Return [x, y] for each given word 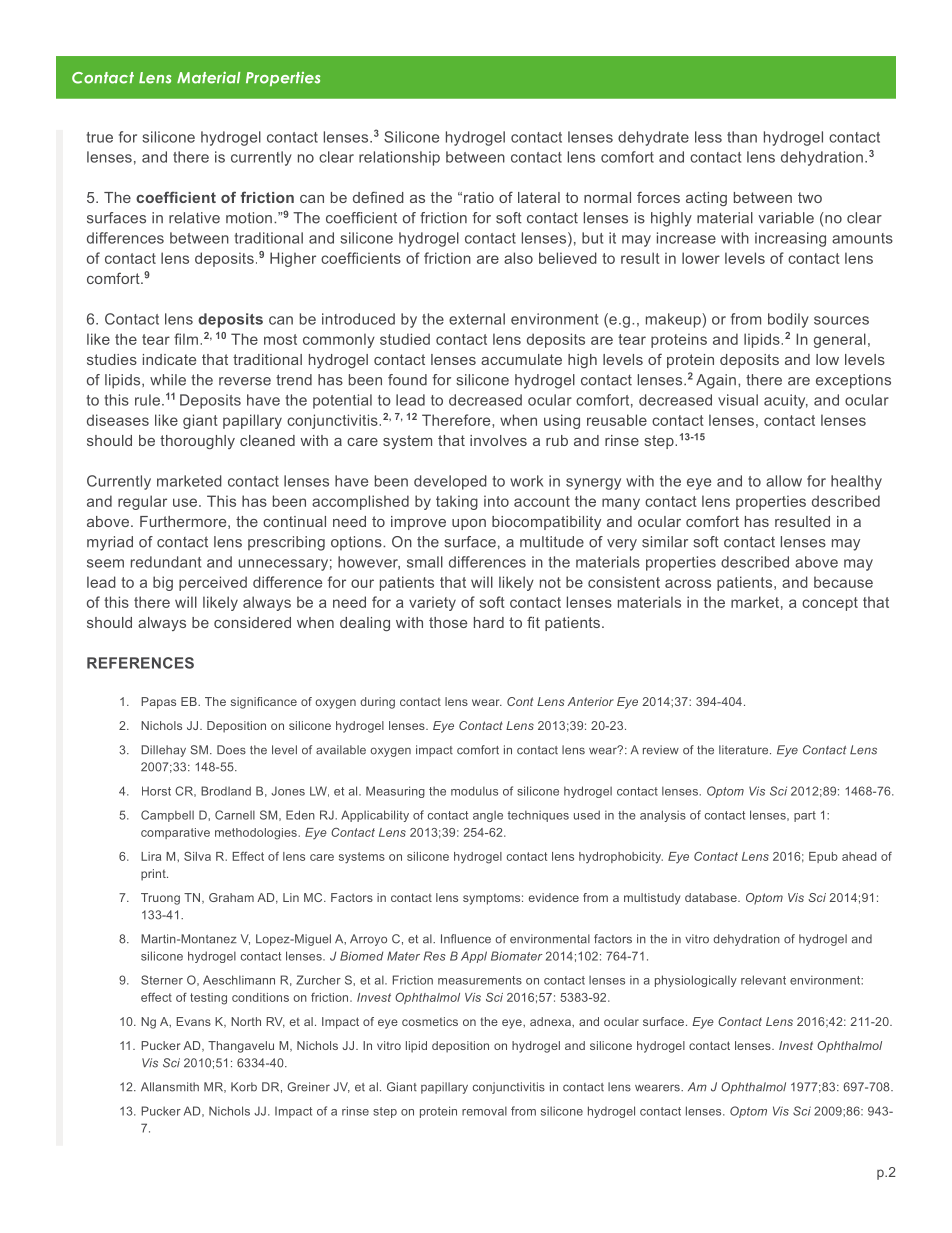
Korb [244, 1087]
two [810, 197]
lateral [539, 197]
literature [745, 750]
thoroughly [197, 442]
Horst [156, 791]
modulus [474, 791]
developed [450, 482]
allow [784, 481]
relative [194, 218]
